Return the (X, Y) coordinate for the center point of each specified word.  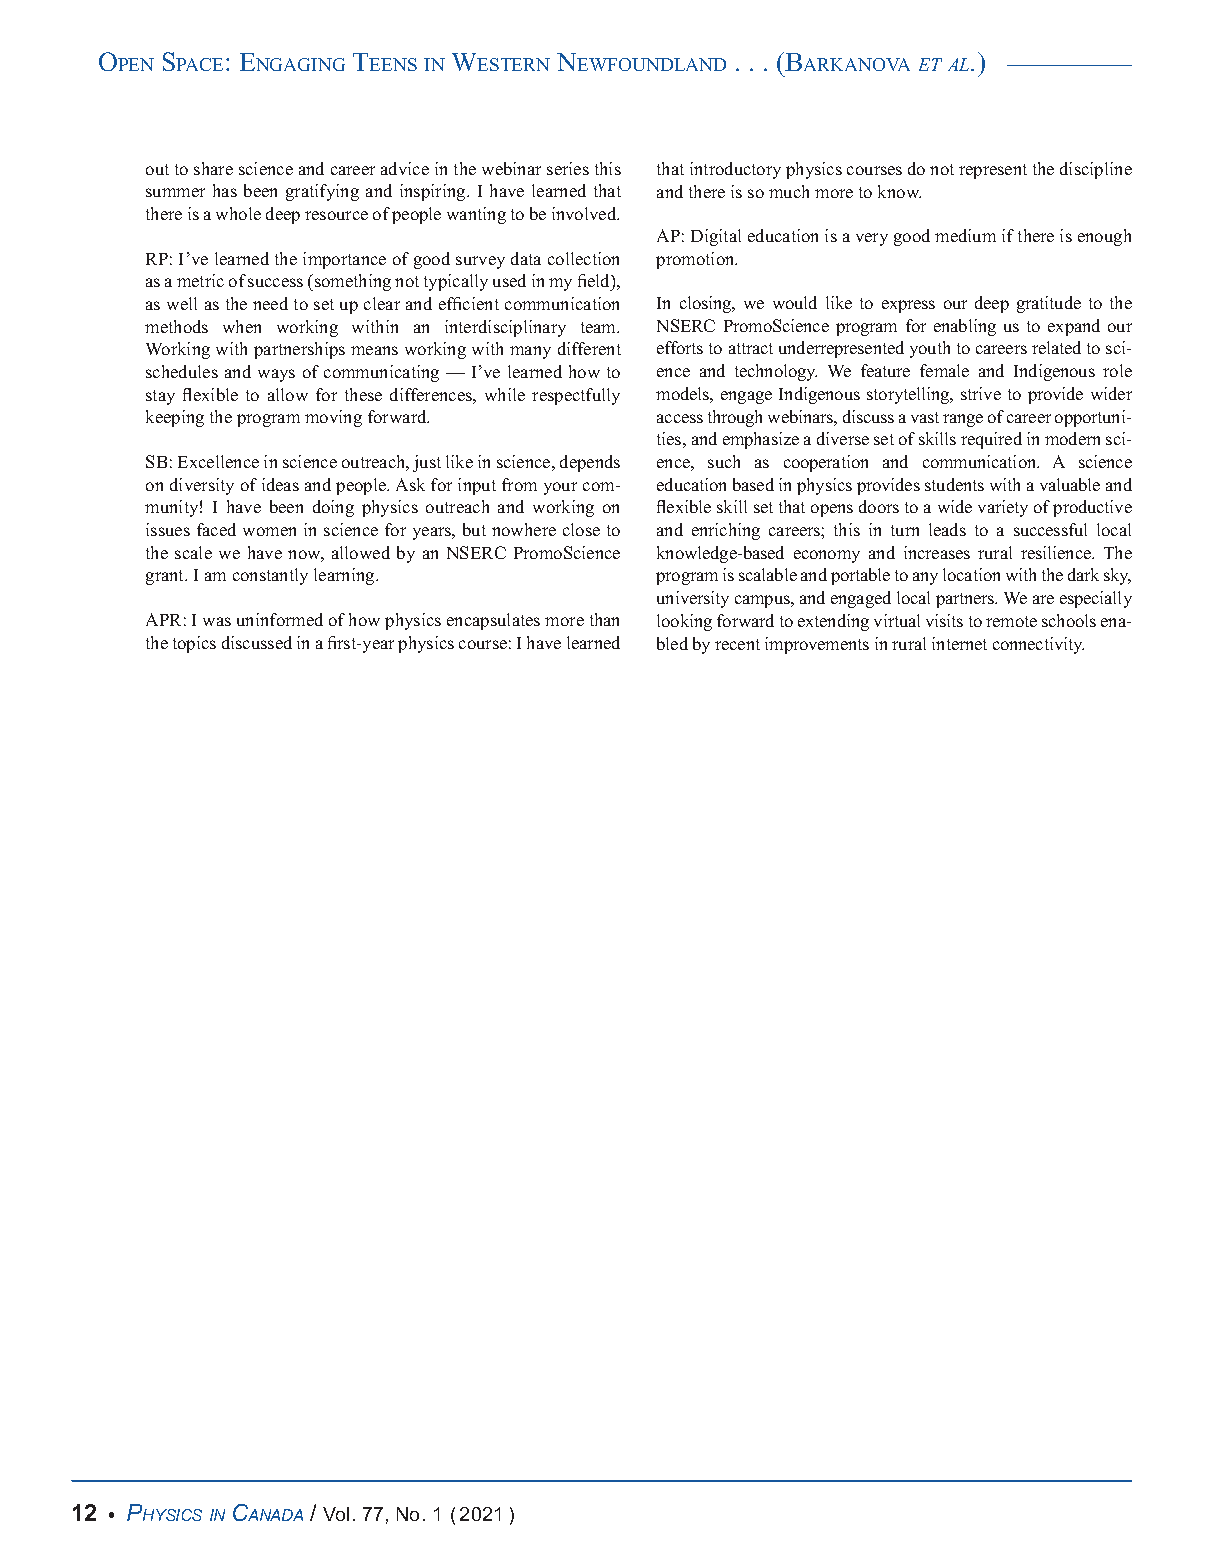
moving (333, 418)
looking (684, 622)
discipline (1096, 170)
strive (981, 393)
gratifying (322, 192)
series (568, 168)
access (680, 418)
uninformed (280, 619)
